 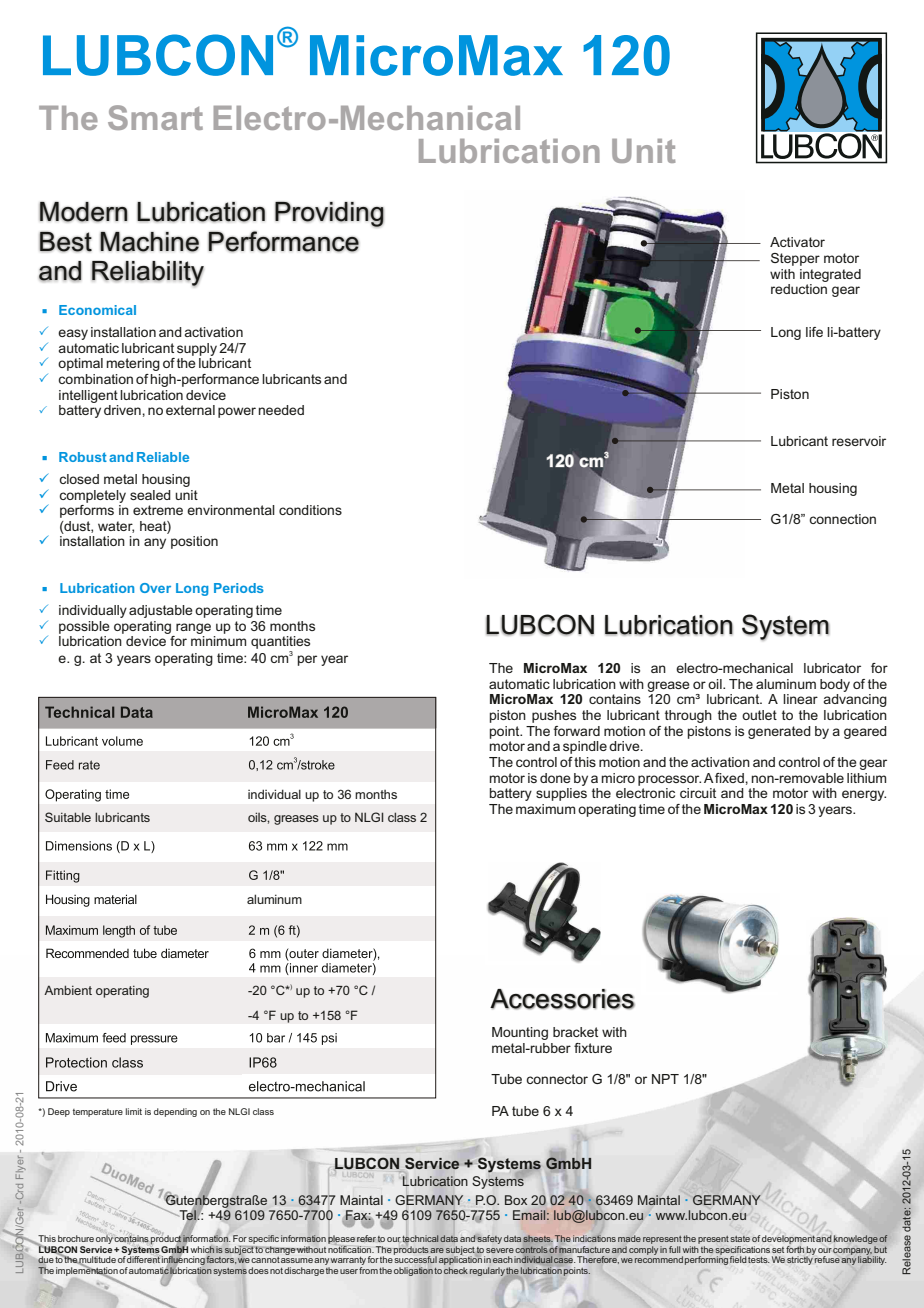 I want to click on different, so click(x=144, y=1258).
